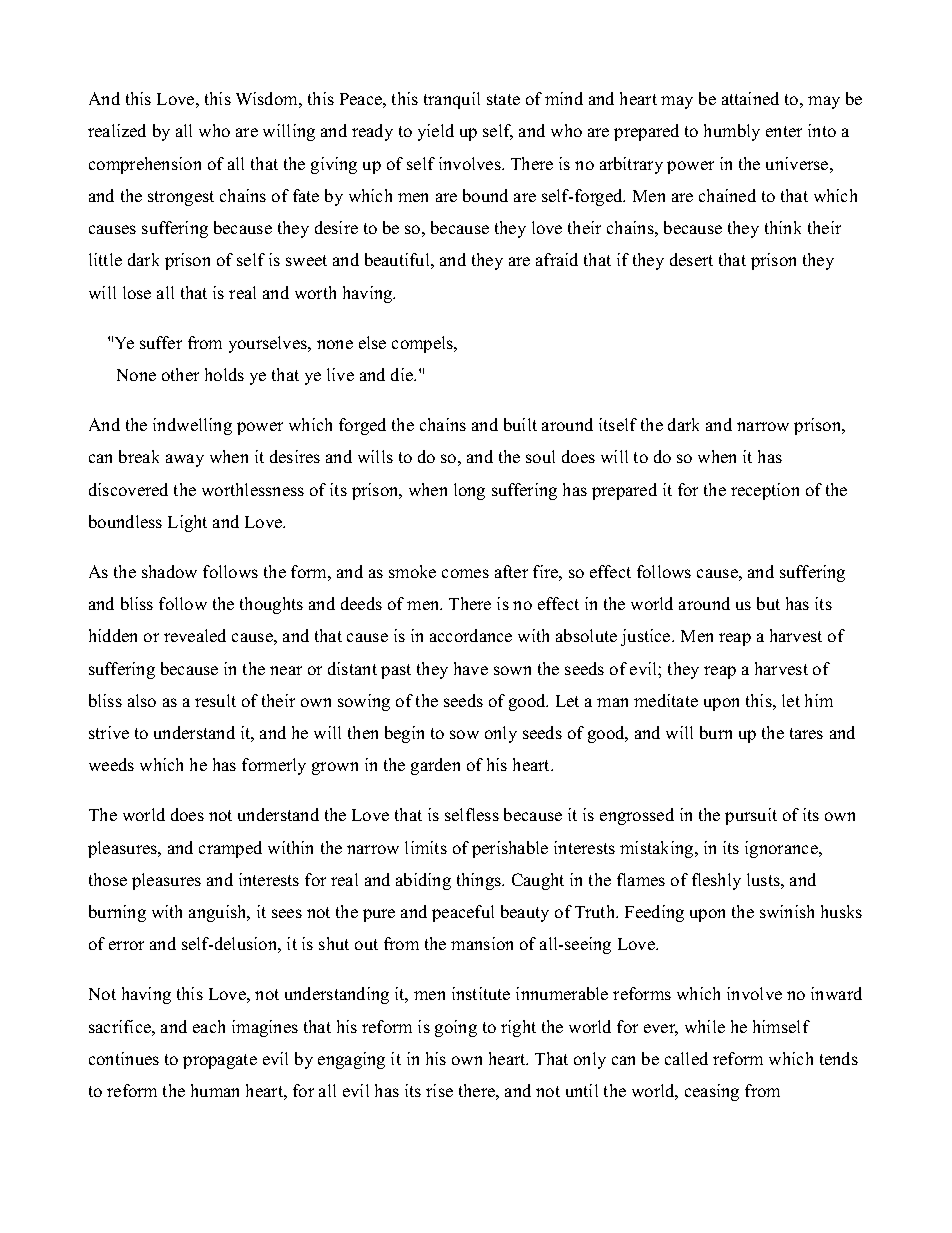  Describe the element at coordinates (169, 571) in the screenshot. I see `shadow` at that location.
